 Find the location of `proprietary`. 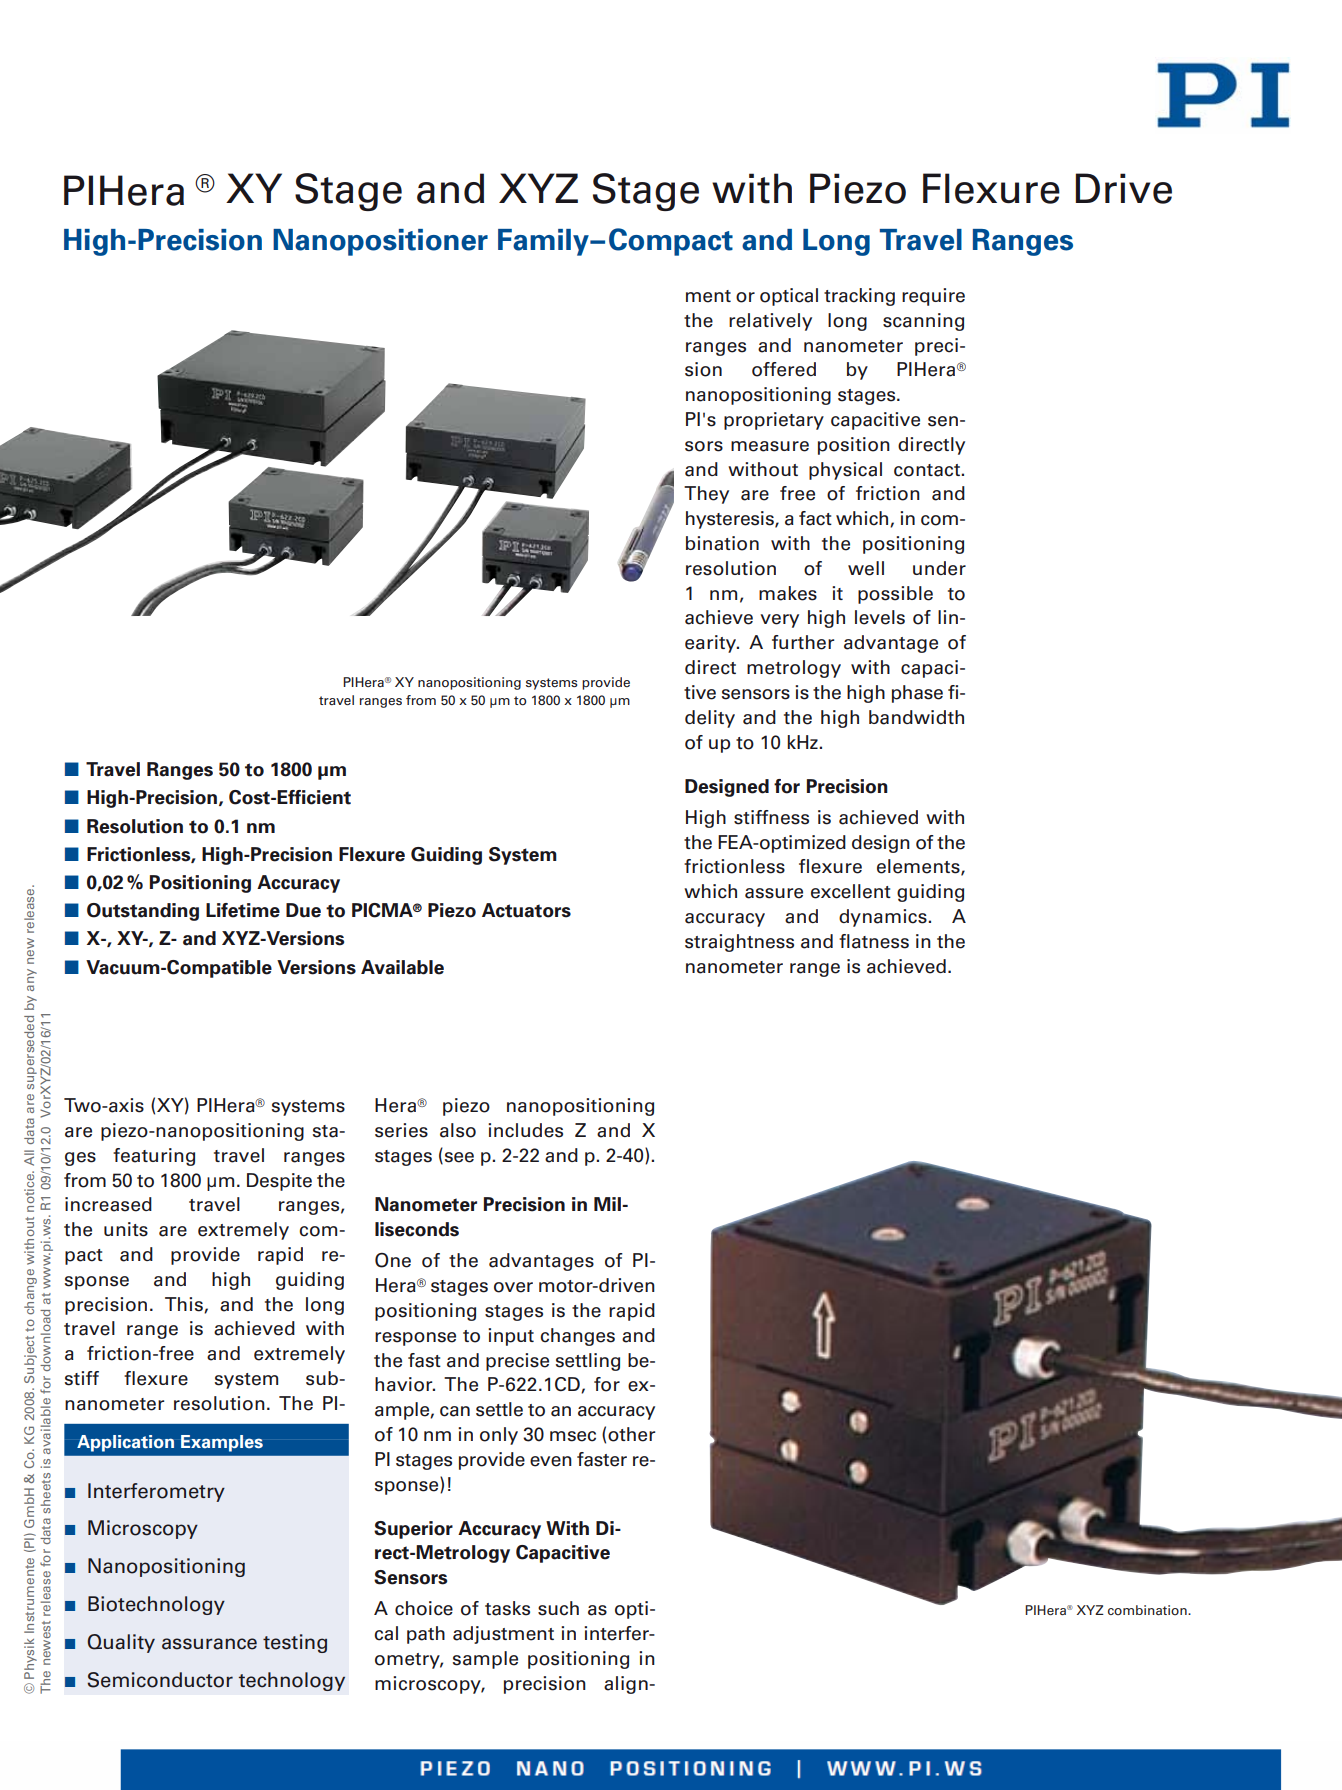

proprietary is located at coordinates (774, 421).
